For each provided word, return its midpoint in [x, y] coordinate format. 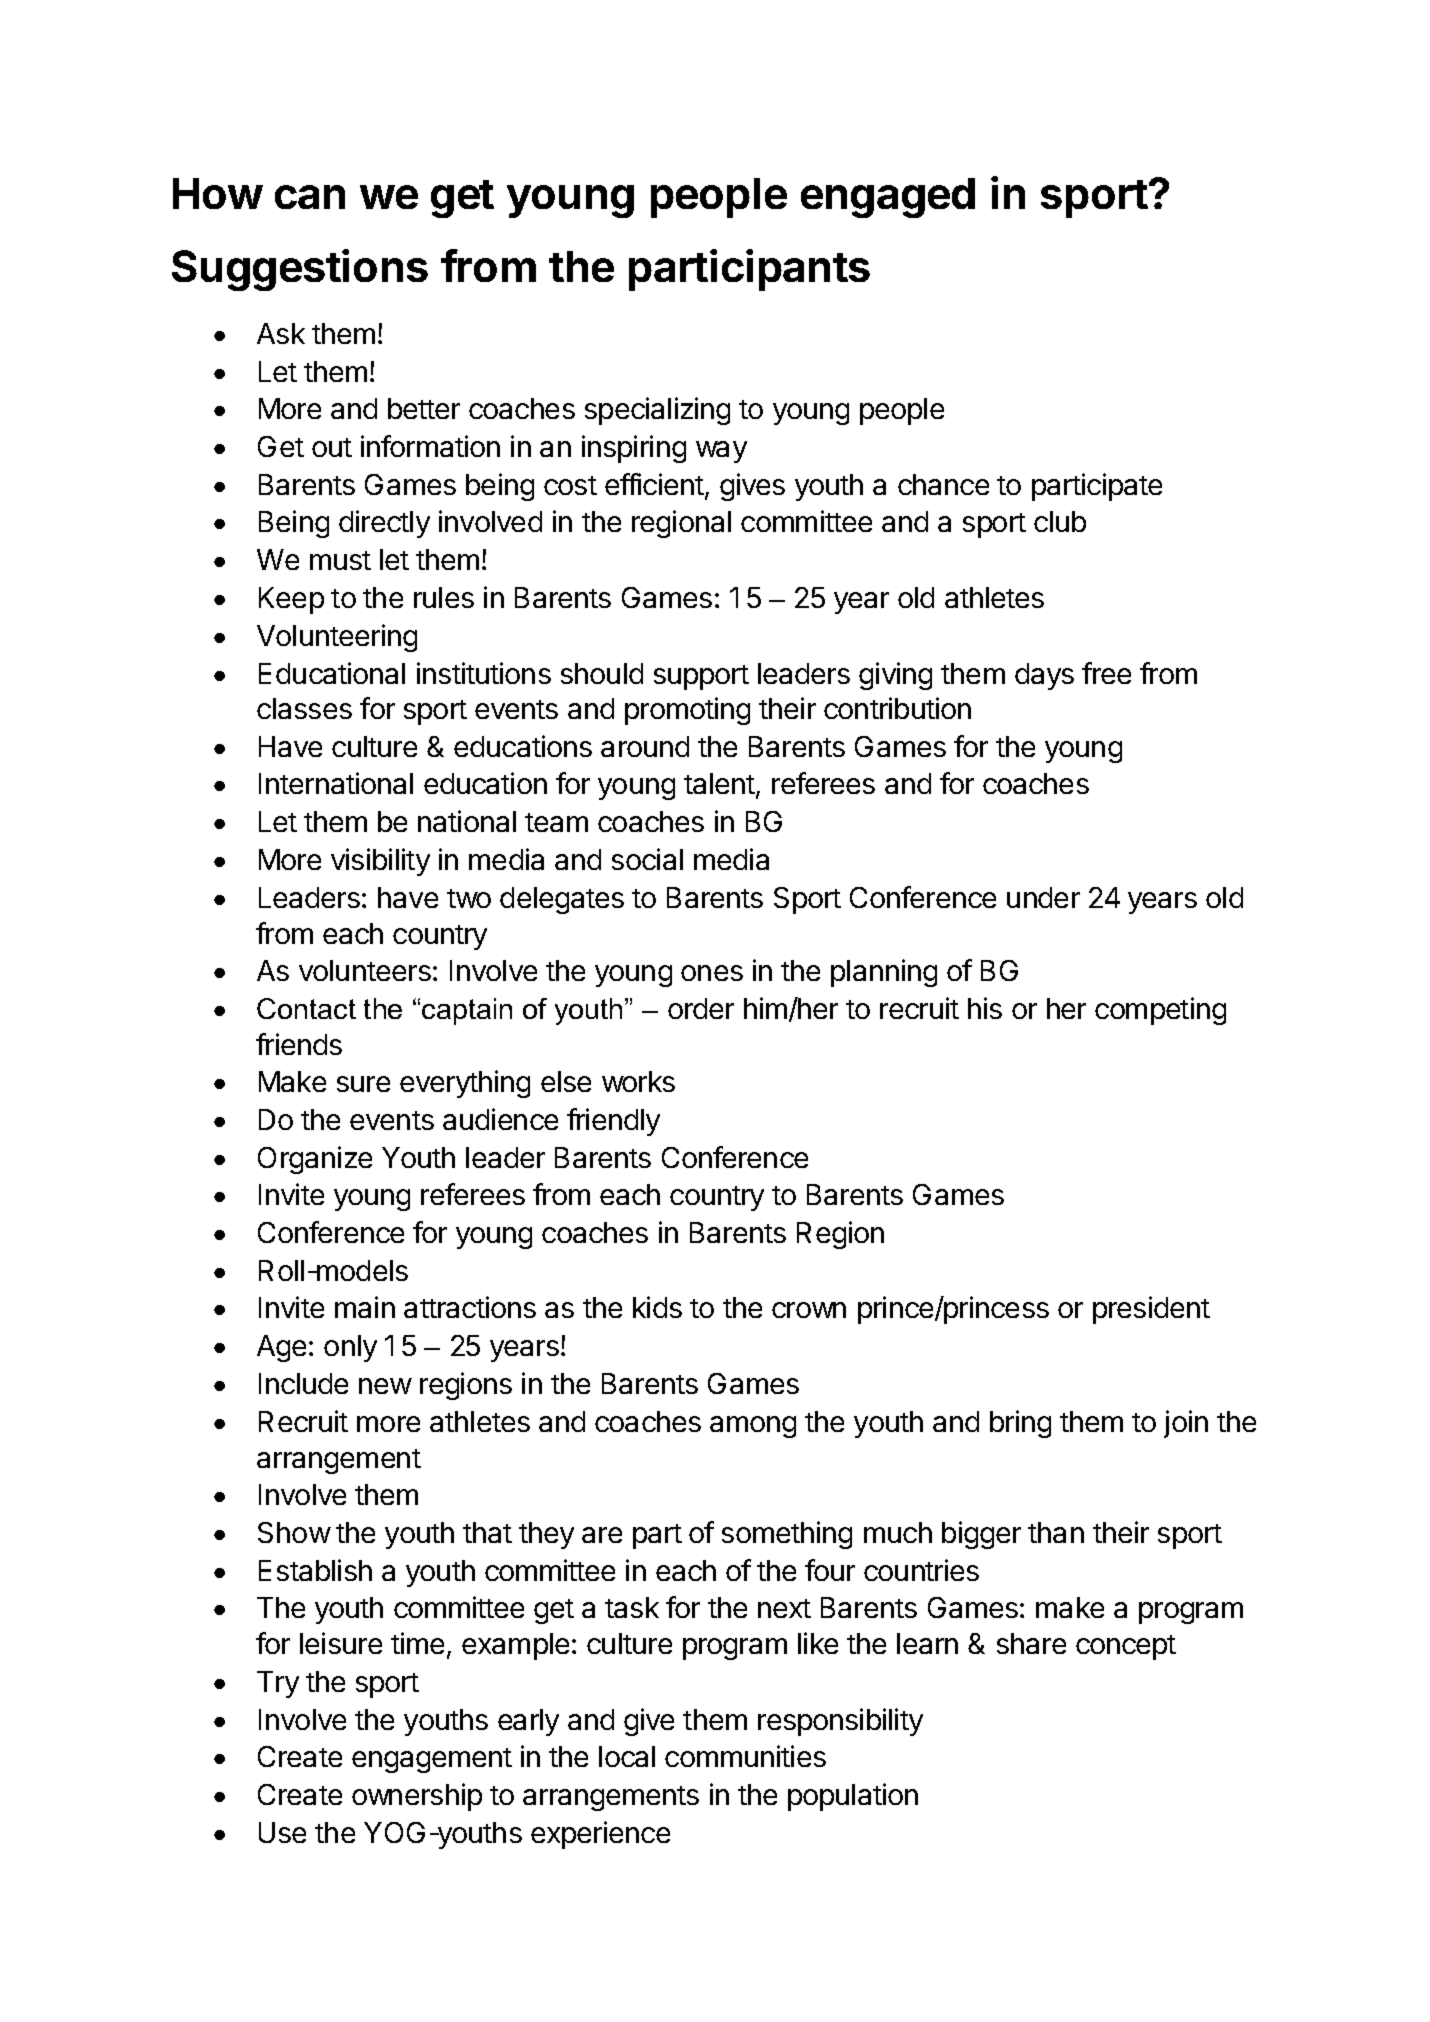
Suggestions [300, 270]
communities [745, 1756]
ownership [417, 1797]
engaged [888, 198]
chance [943, 484]
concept [1126, 1647]
